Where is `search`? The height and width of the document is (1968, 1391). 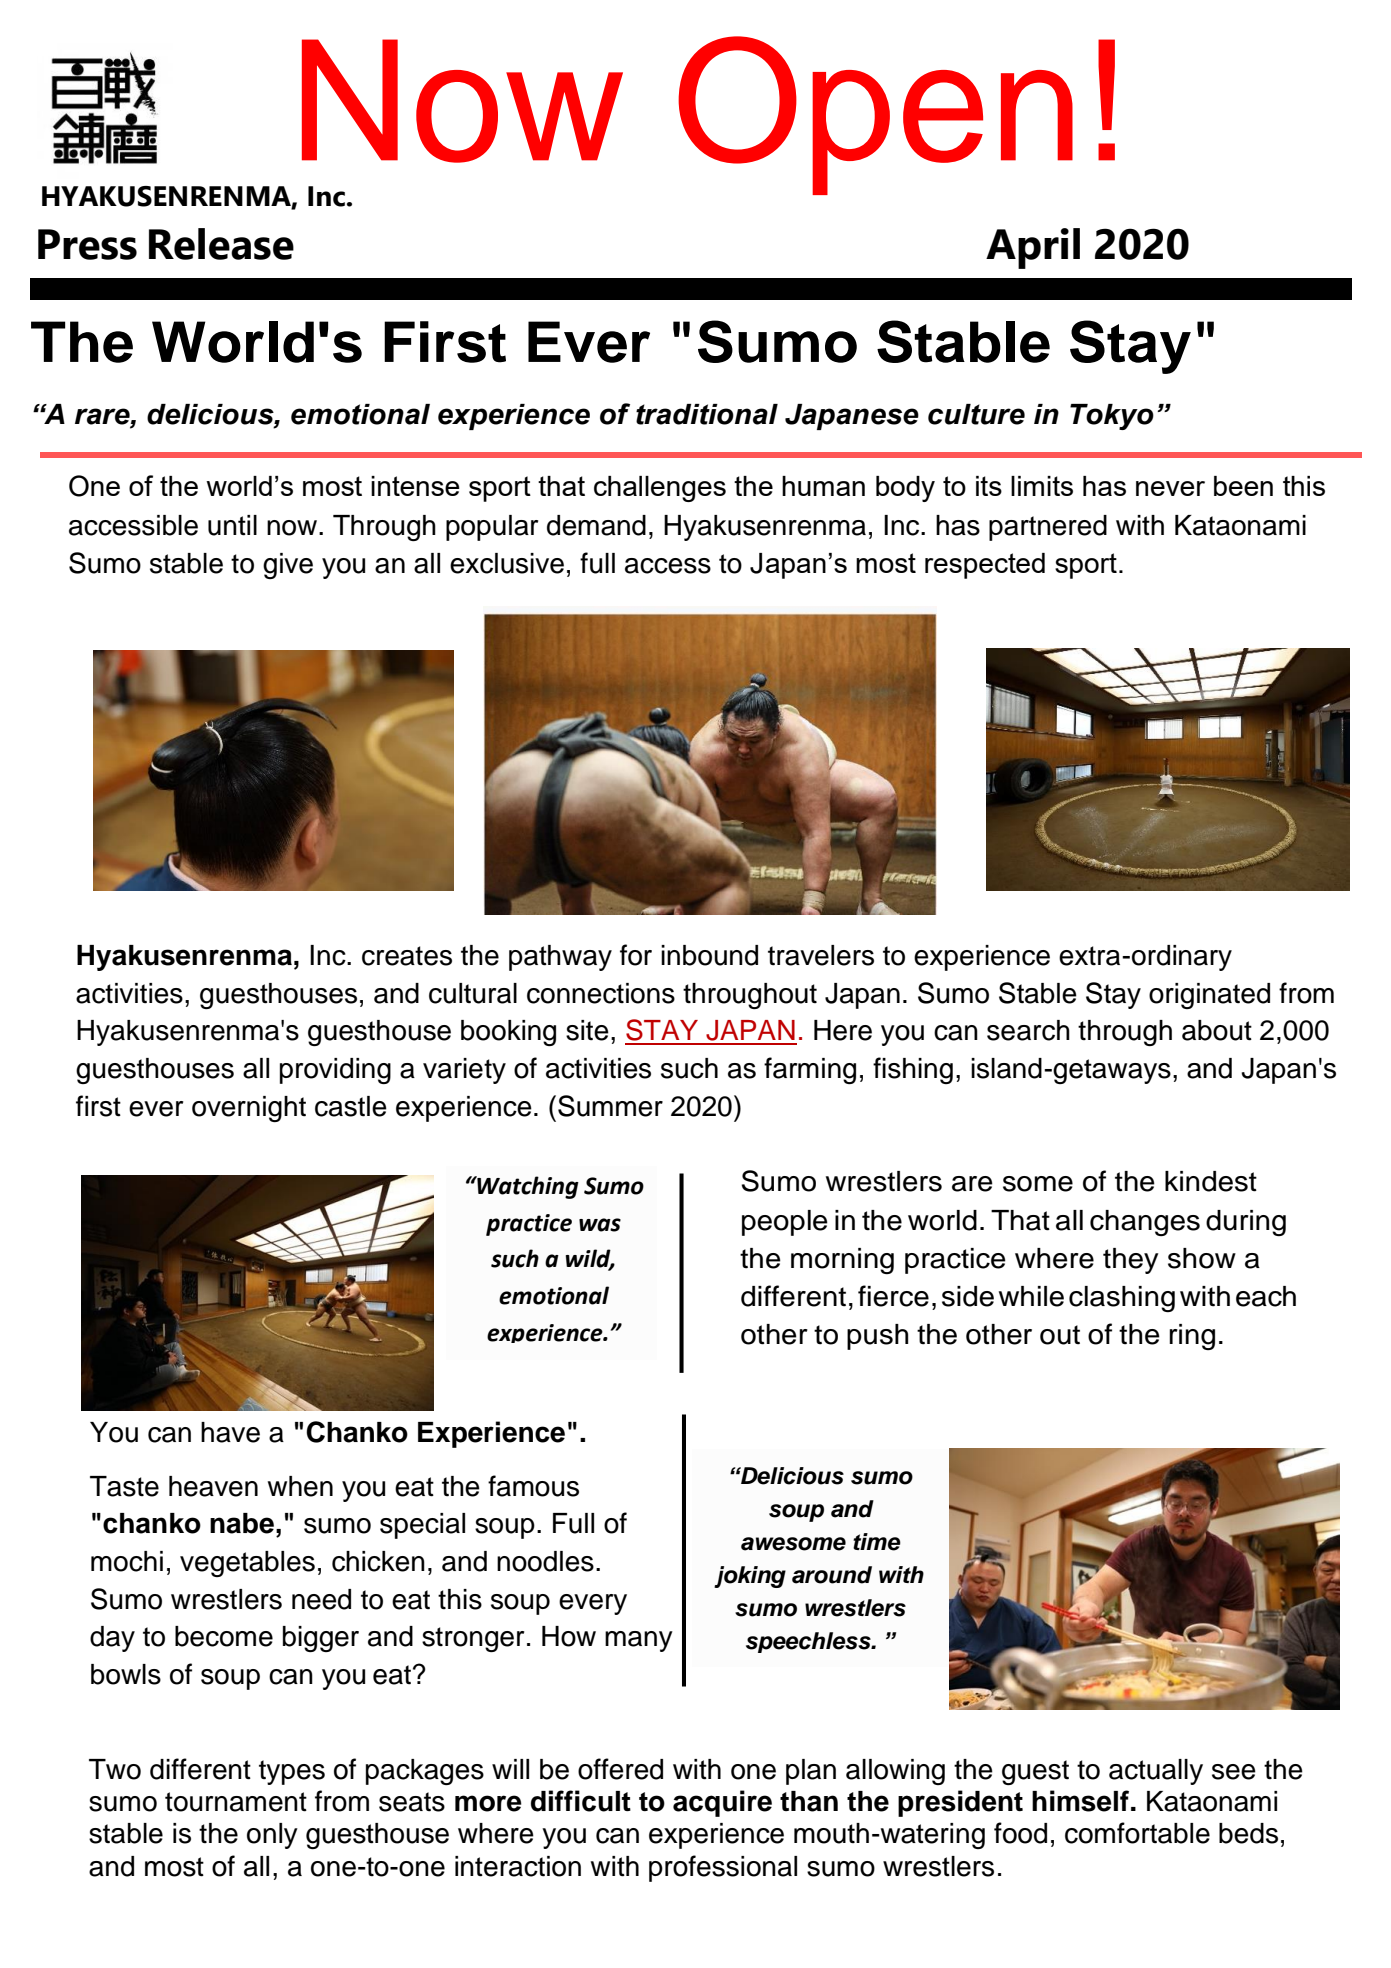 search is located at coordinates (1028, 1030).
